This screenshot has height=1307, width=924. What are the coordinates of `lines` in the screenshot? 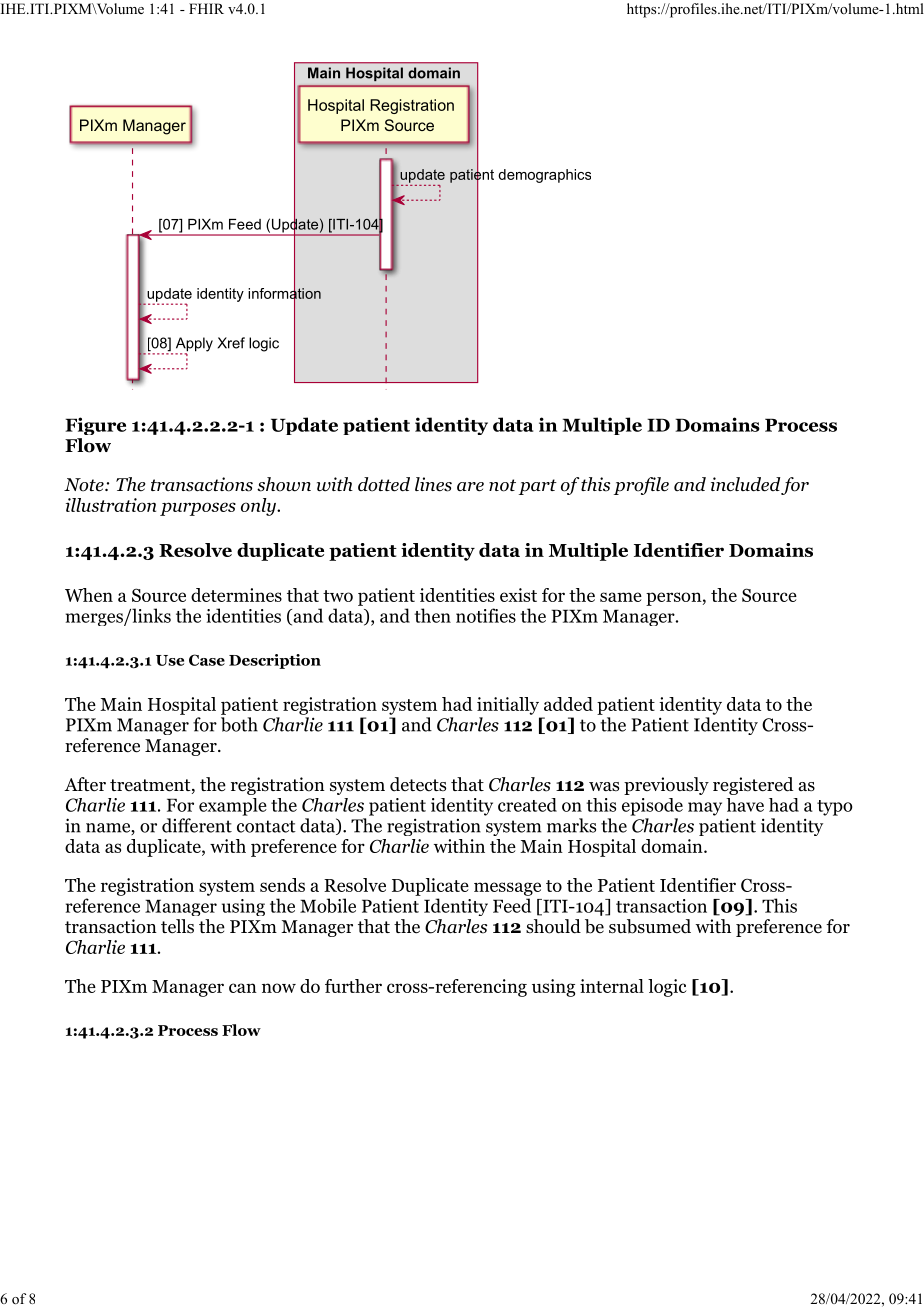 It's located at (433, 484).
